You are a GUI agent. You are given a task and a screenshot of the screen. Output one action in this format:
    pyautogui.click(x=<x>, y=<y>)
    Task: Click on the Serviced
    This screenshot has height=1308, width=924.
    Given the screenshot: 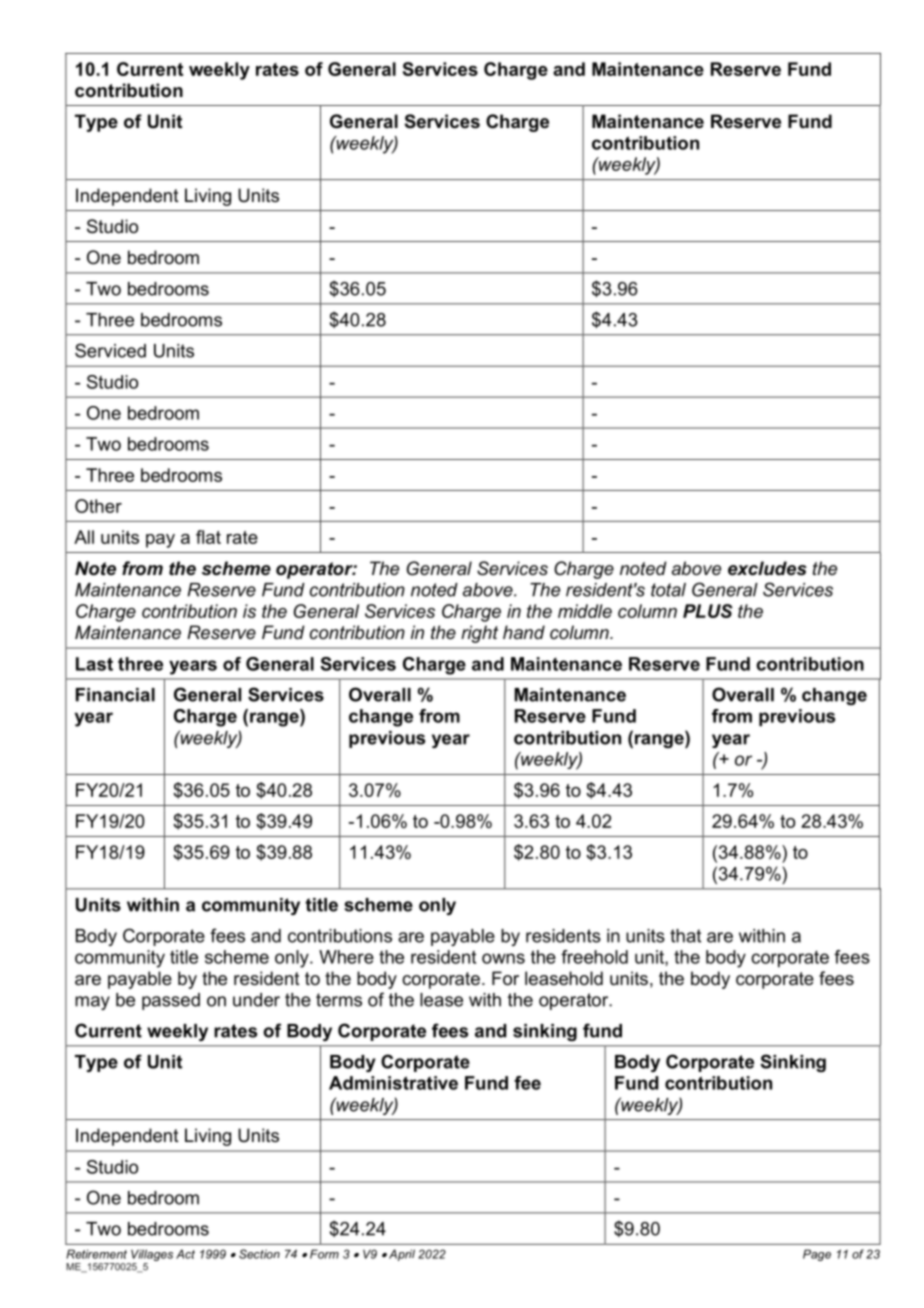 What is the action you would take?
    pyautogui.click(x=110, y=350)
